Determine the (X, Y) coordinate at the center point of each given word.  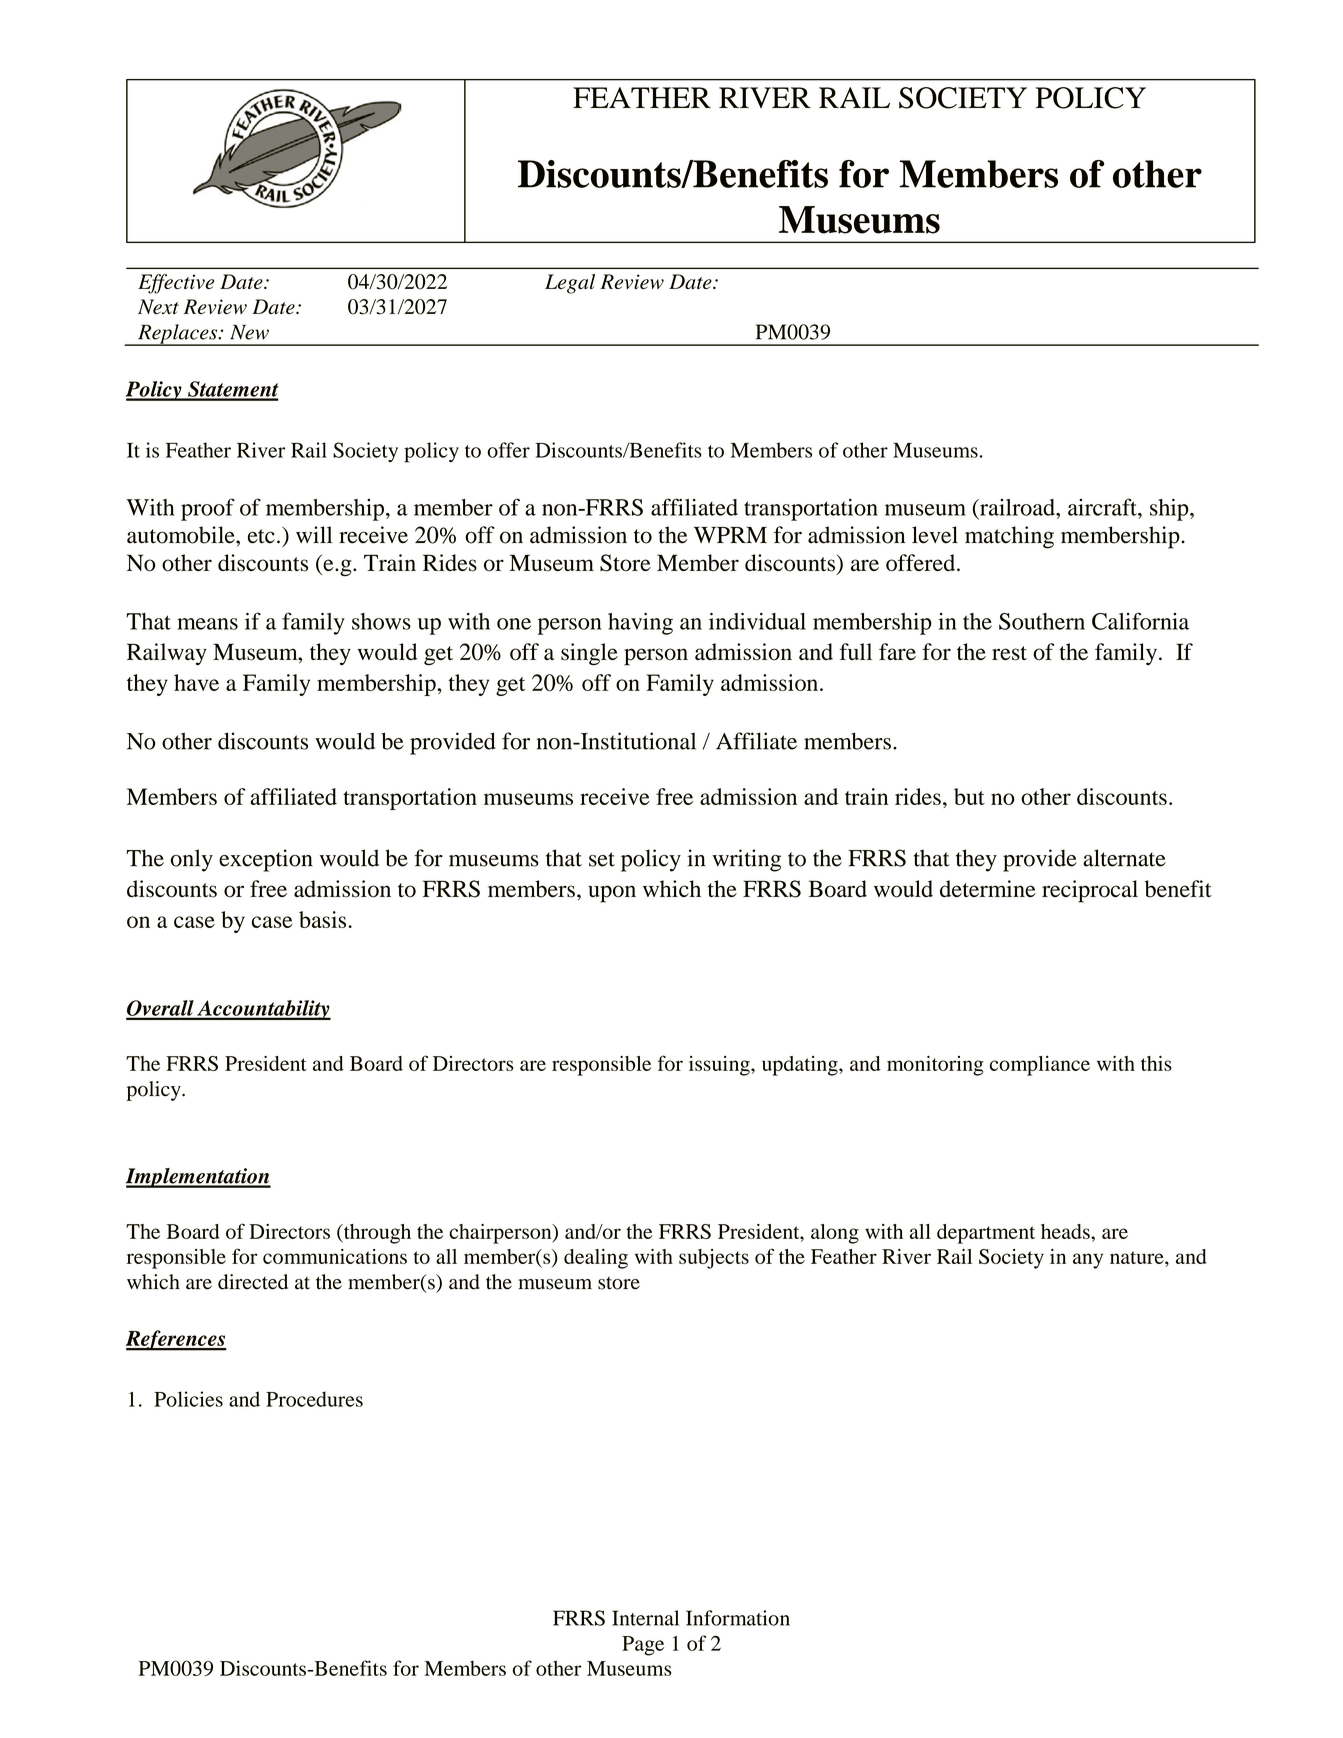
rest (1009, 653)
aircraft (1103, 507)
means (207, 624)
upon (612, 894)
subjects (714, 1259)
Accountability (263, 1010)
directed (253, 1282)
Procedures (314, 1399)
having (640, 624)
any (1088, 1261)
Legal (570, 284)
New (249, 332)
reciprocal (1090, 891)
